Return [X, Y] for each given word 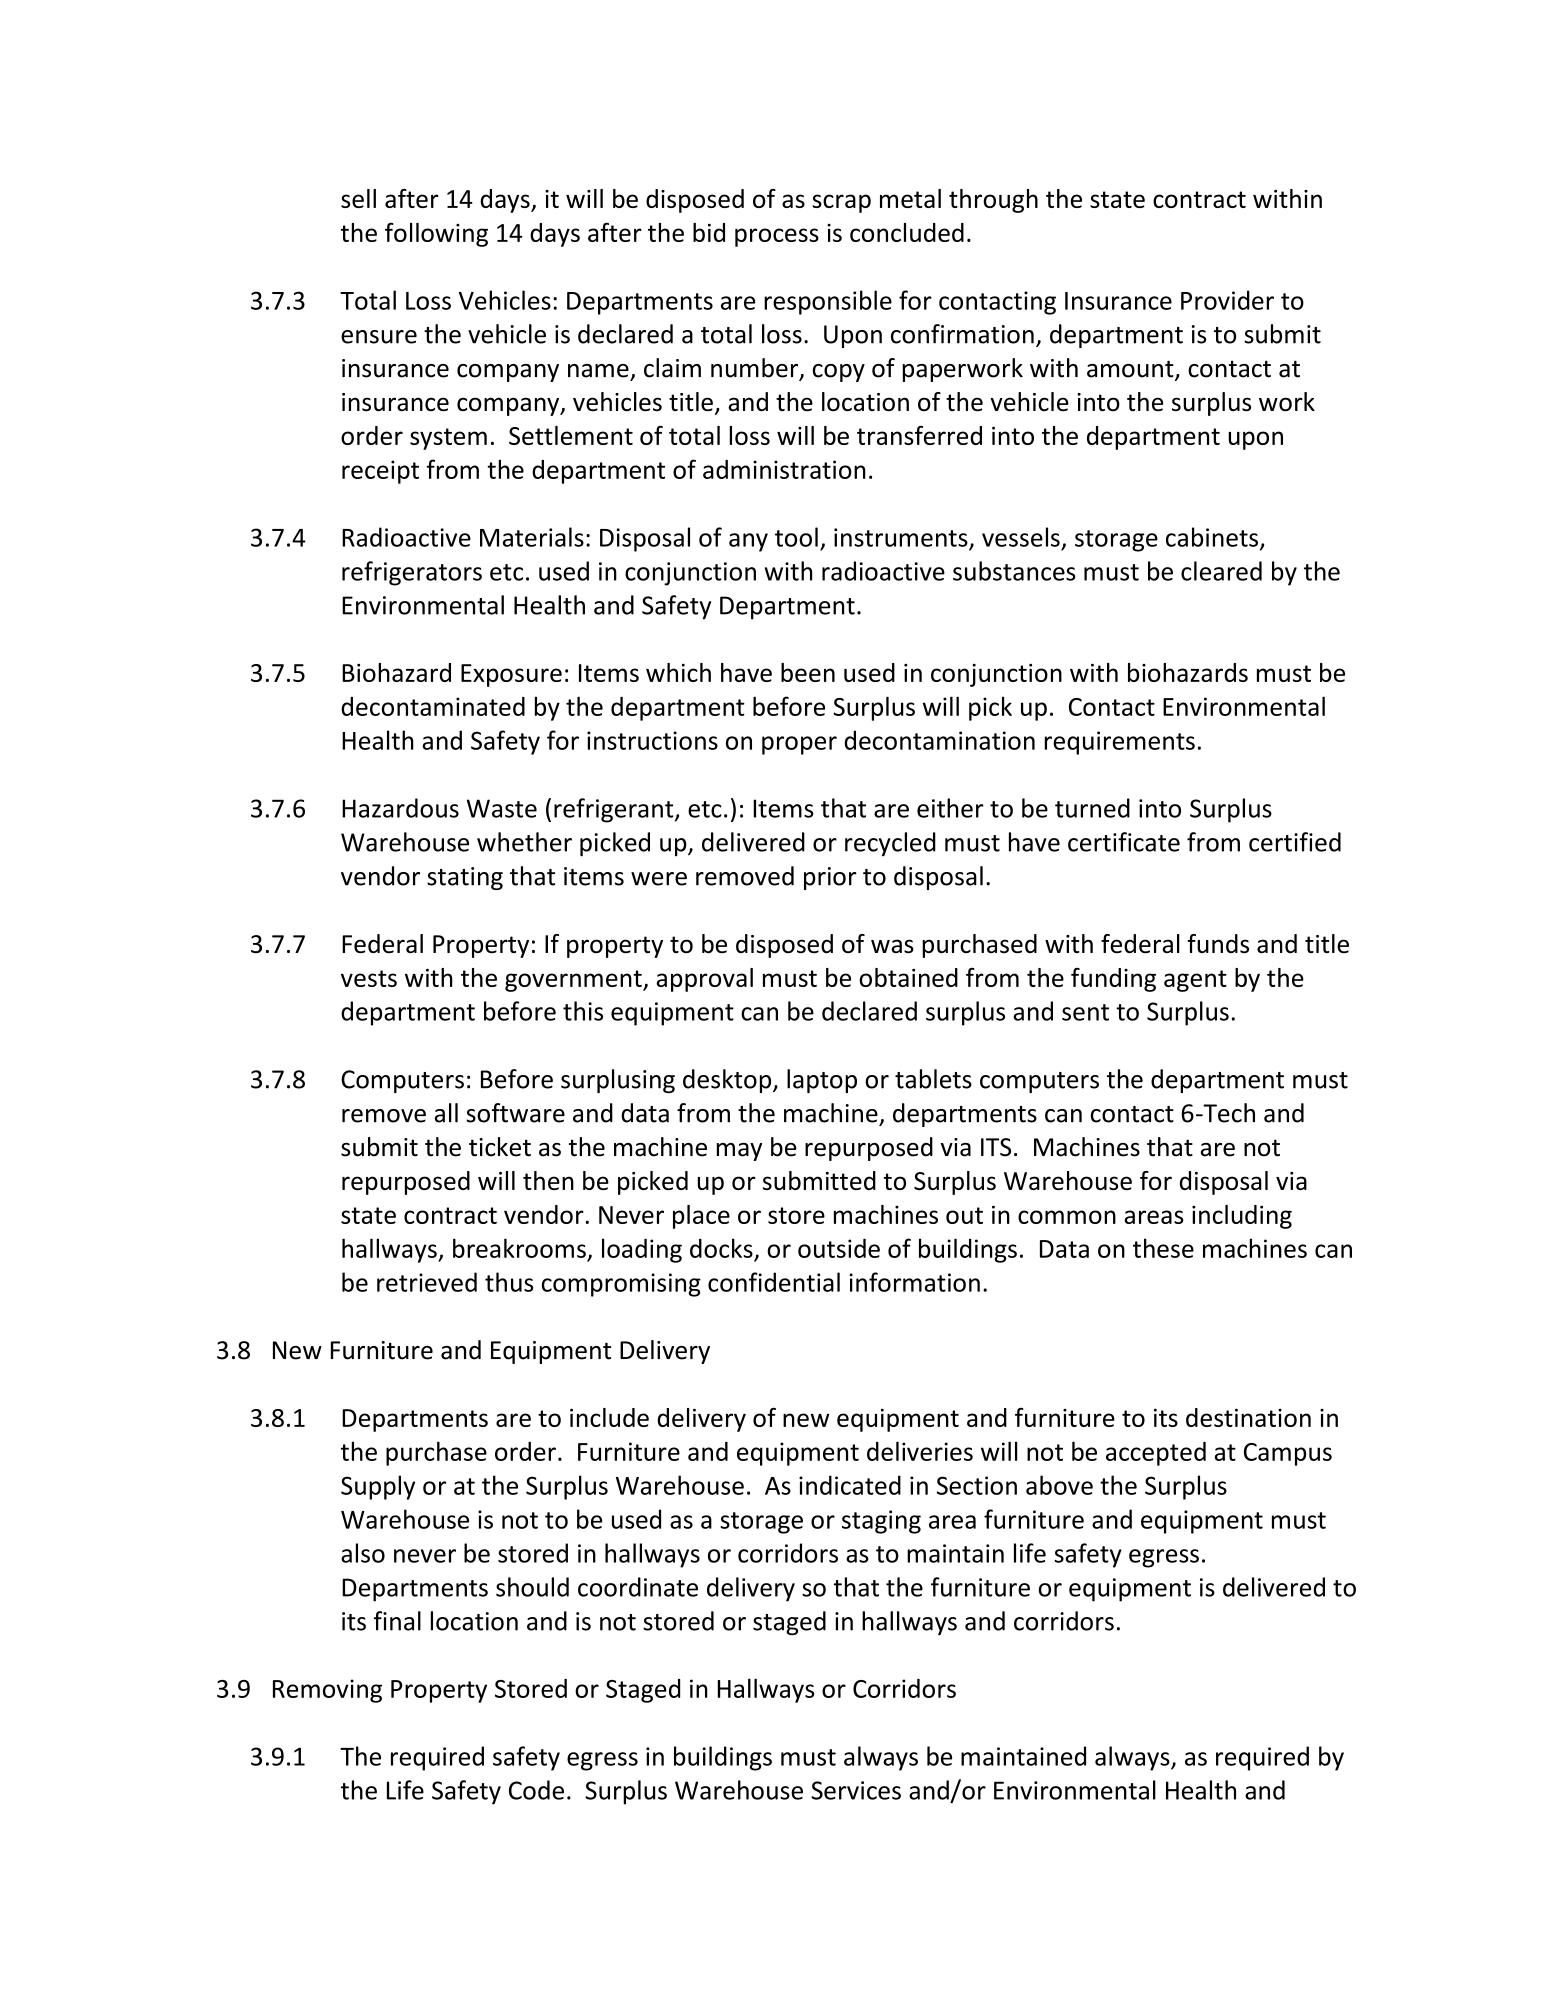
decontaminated [433, 706]
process [777, 237]
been [808, 672]
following [436, 234]
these [1163, 1248]
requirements [1120, 743]
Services [856, 1790]
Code [536, 1790]
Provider [1227, 300]
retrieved [427, 1282]
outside [839, 1248]
